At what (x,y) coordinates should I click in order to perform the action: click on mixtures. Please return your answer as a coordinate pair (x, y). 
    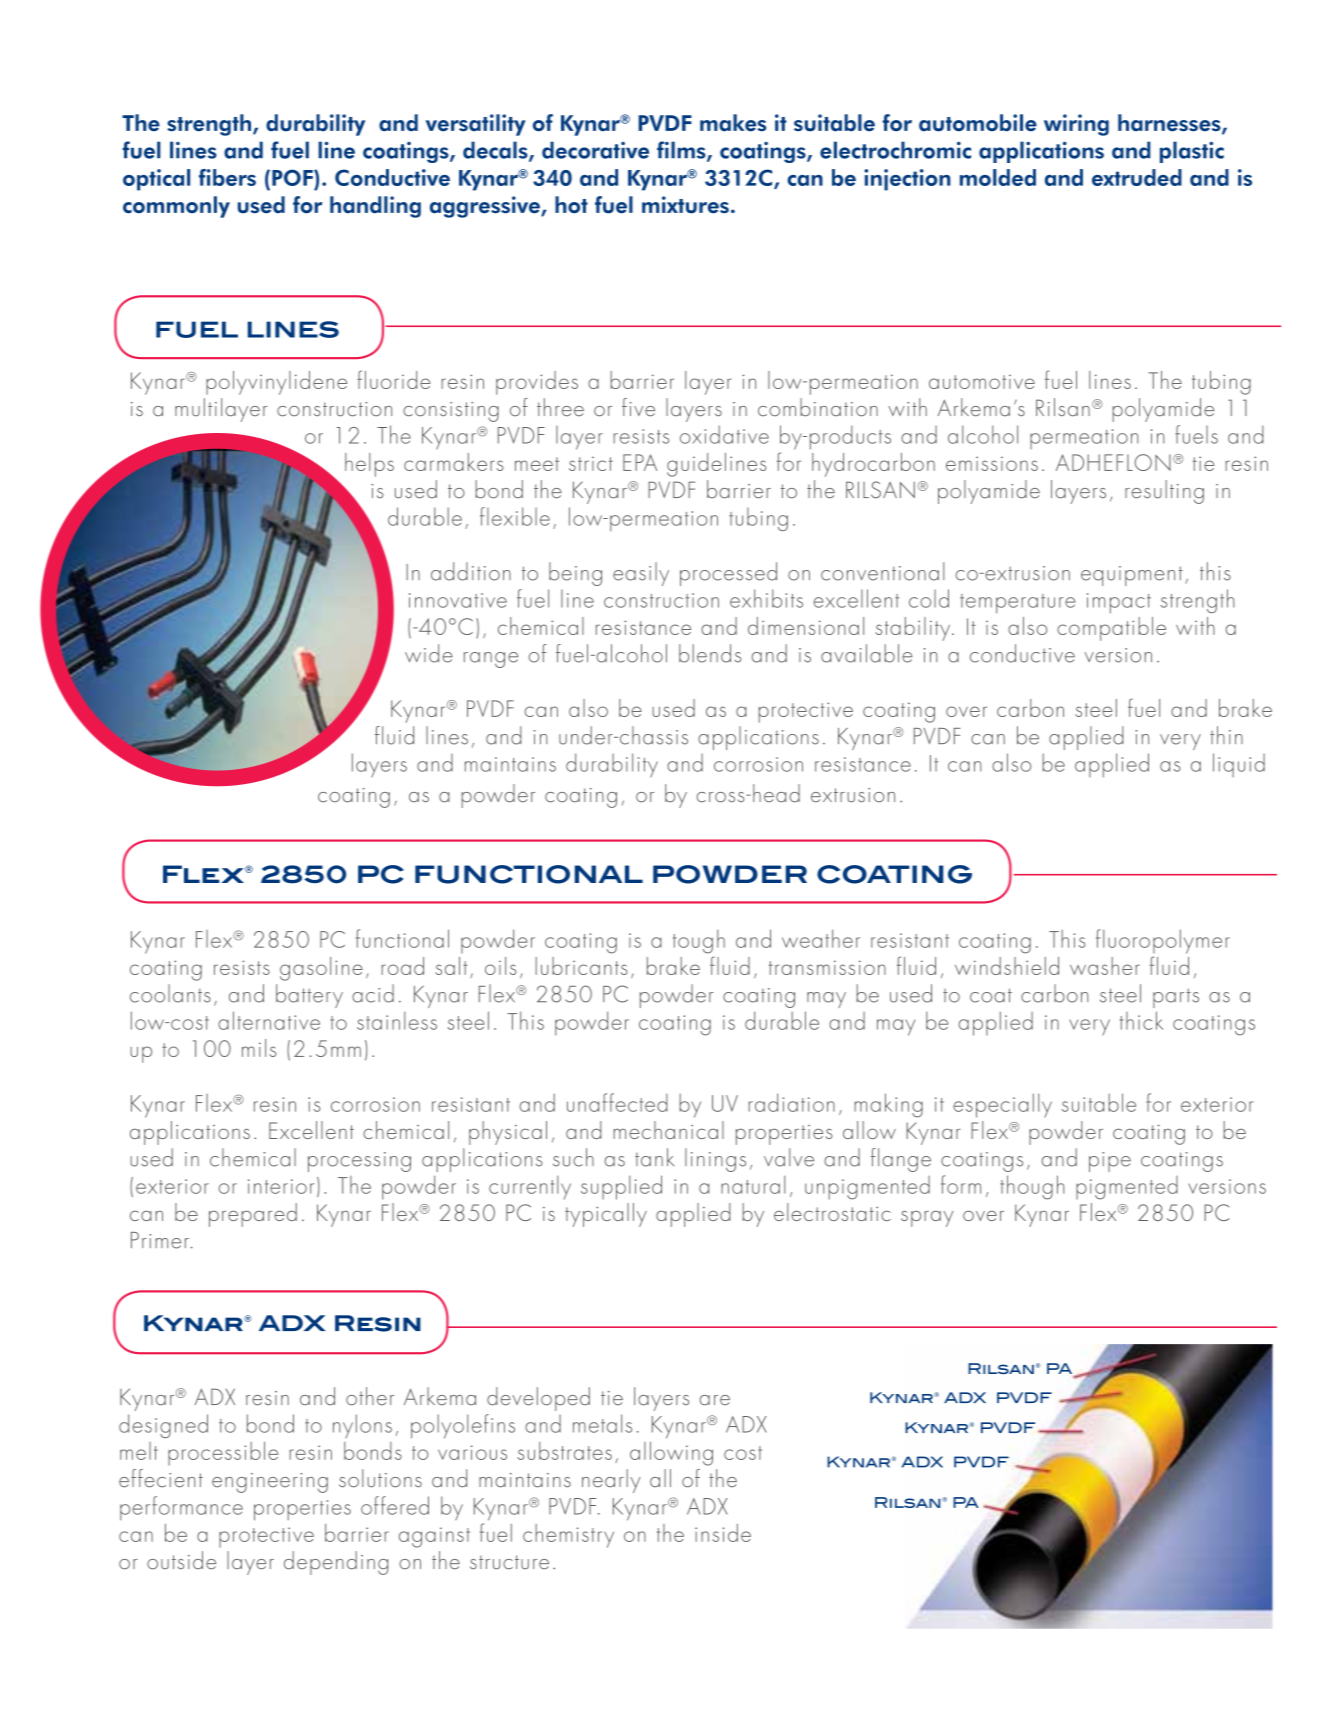
    Looking at the image, I should click on (685, 205).
